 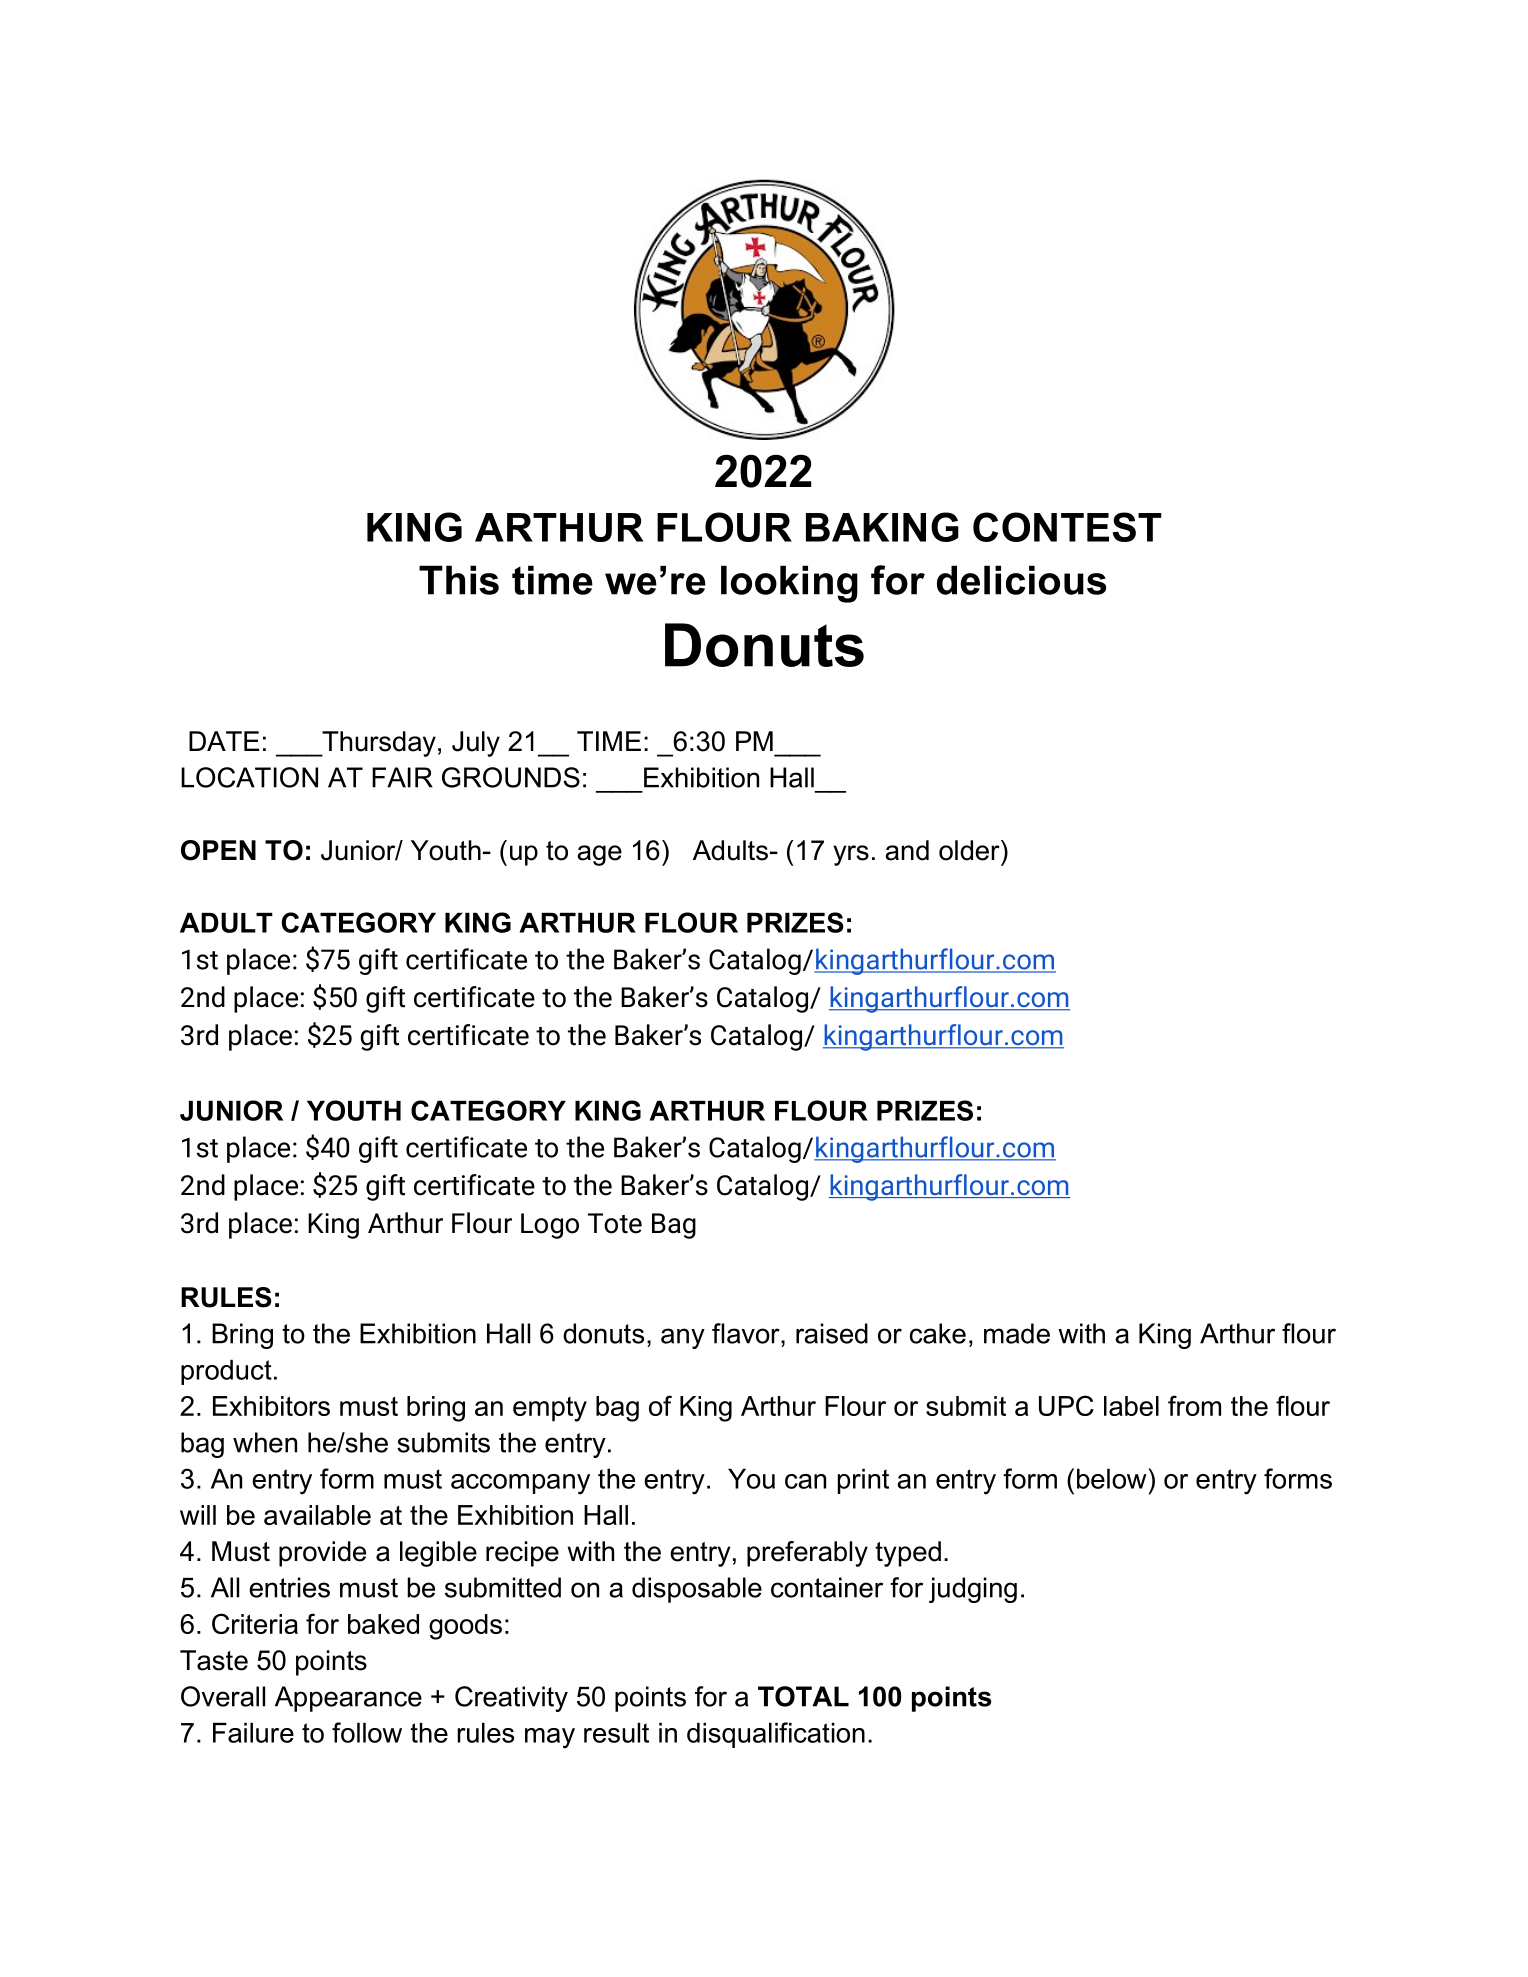 What do you see at coordinates (550, 1409) in the image?
I see `empty` at bounding box center [550, 1409].
